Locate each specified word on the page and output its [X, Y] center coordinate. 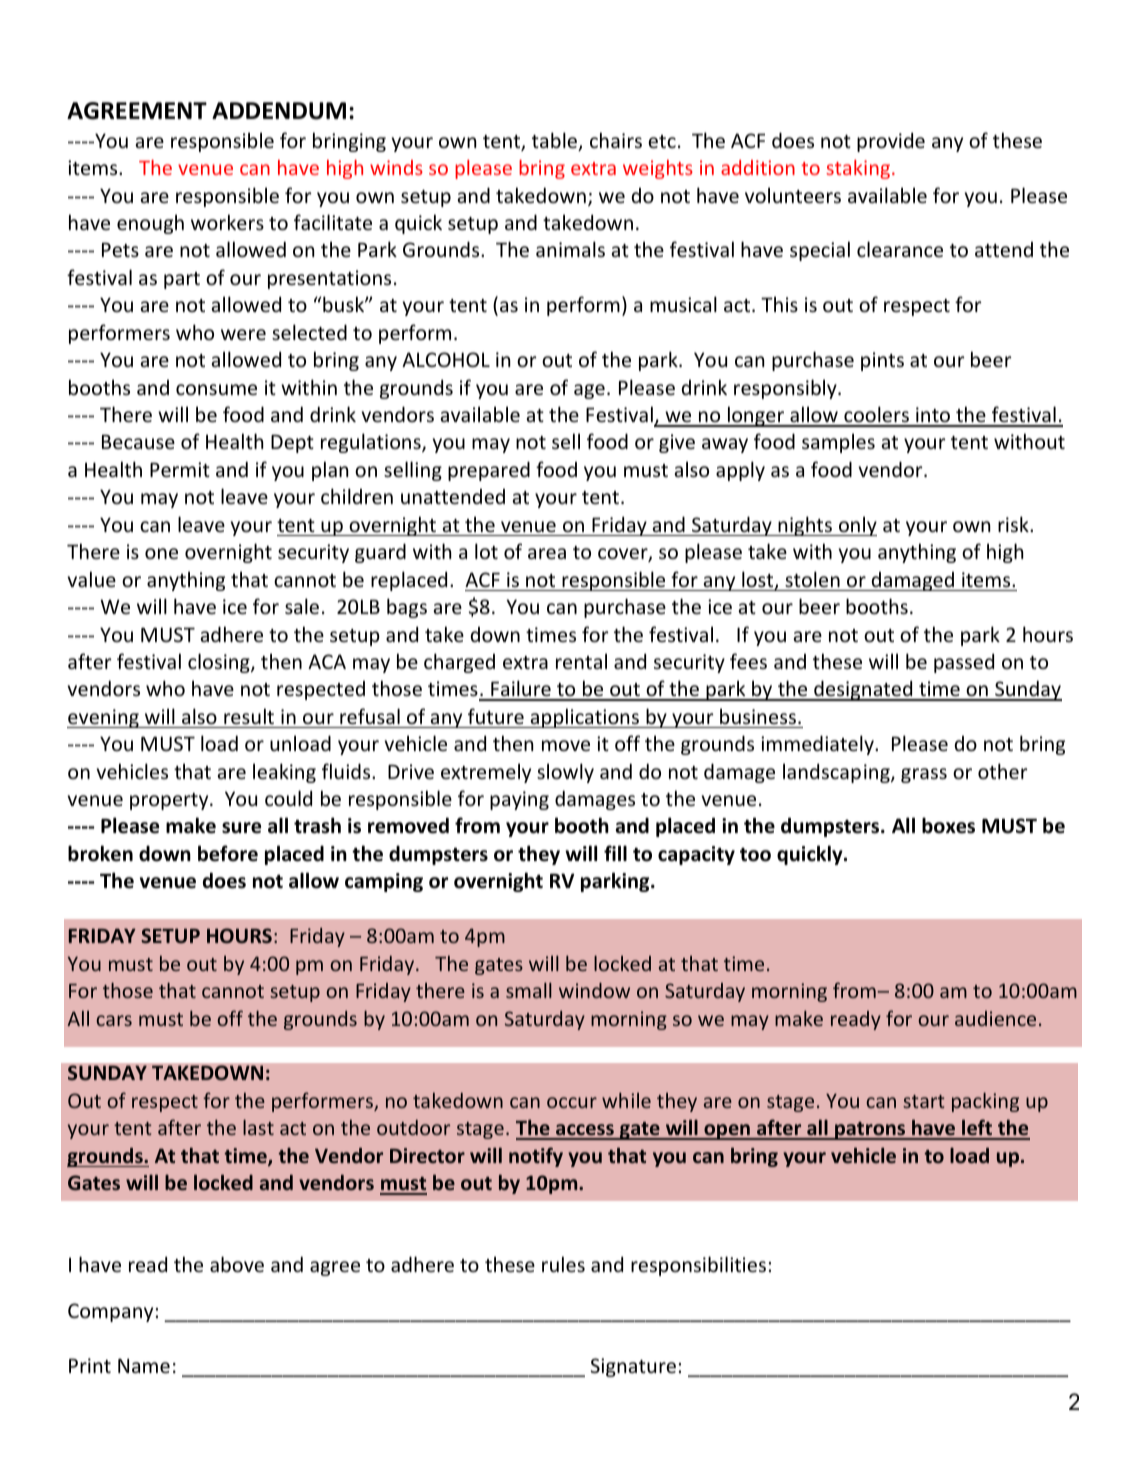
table [556, 141]
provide [891, 142]
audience [995, 1018]
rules [563, 1264]
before [228, 853]
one [161, 553]
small [529, 990]
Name [144, 1365]
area [547, 553]
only [857, 526]
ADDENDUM [279, 111]
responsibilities [698, 1266]
